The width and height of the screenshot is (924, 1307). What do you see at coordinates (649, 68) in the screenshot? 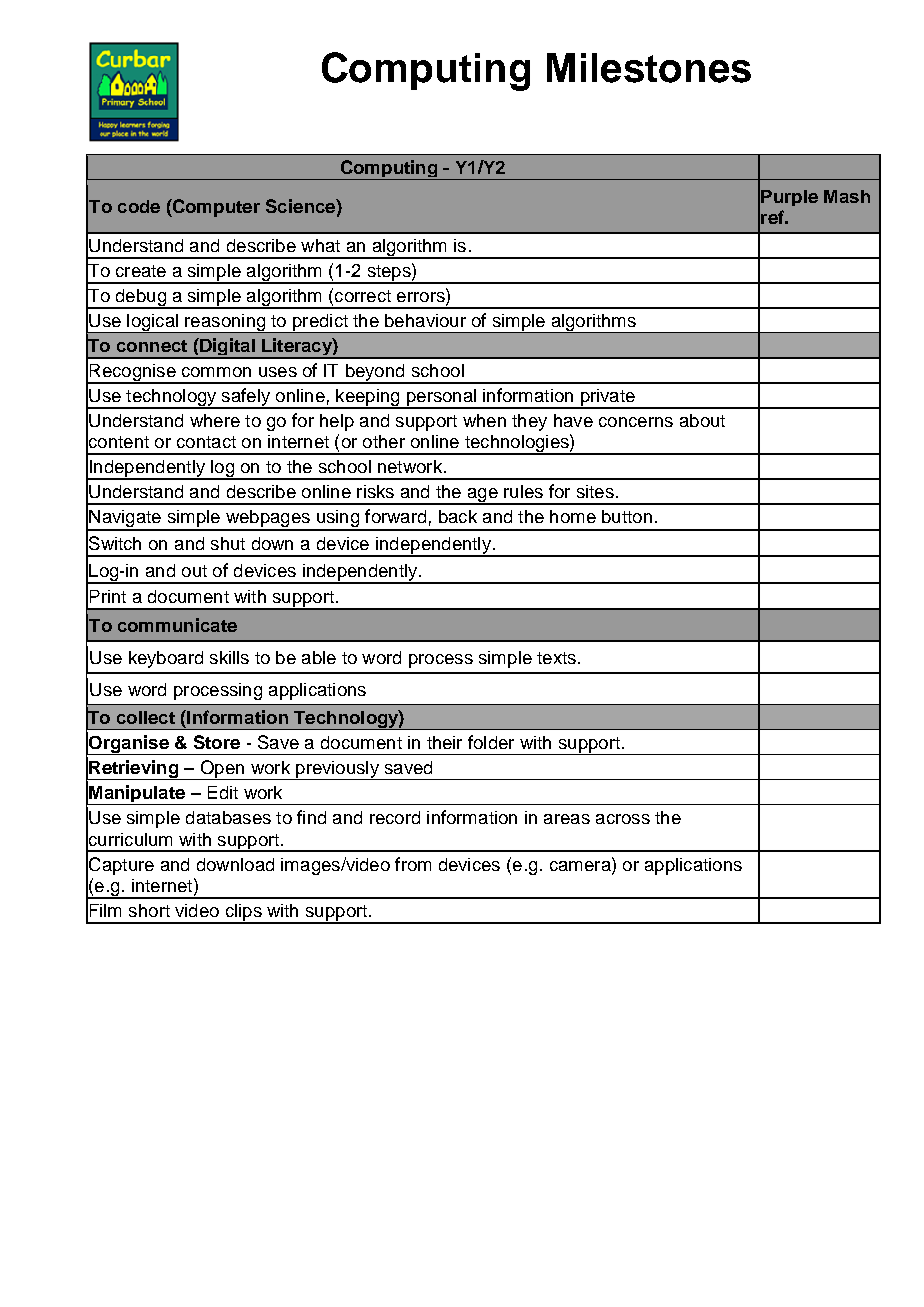
I see `Milestones` at bounding box center [649, 68].
